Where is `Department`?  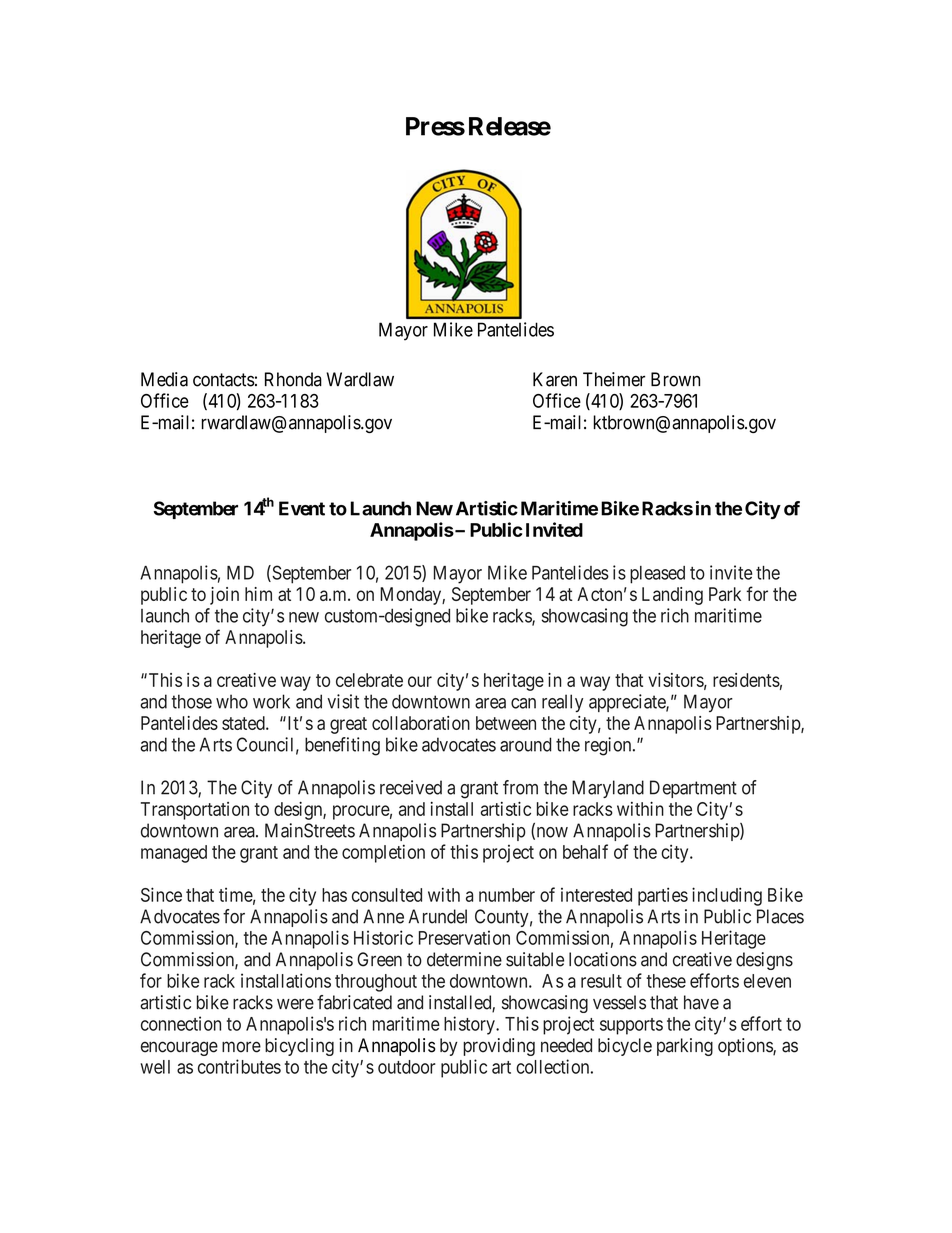
Department is located at coordinates (693, 789).
